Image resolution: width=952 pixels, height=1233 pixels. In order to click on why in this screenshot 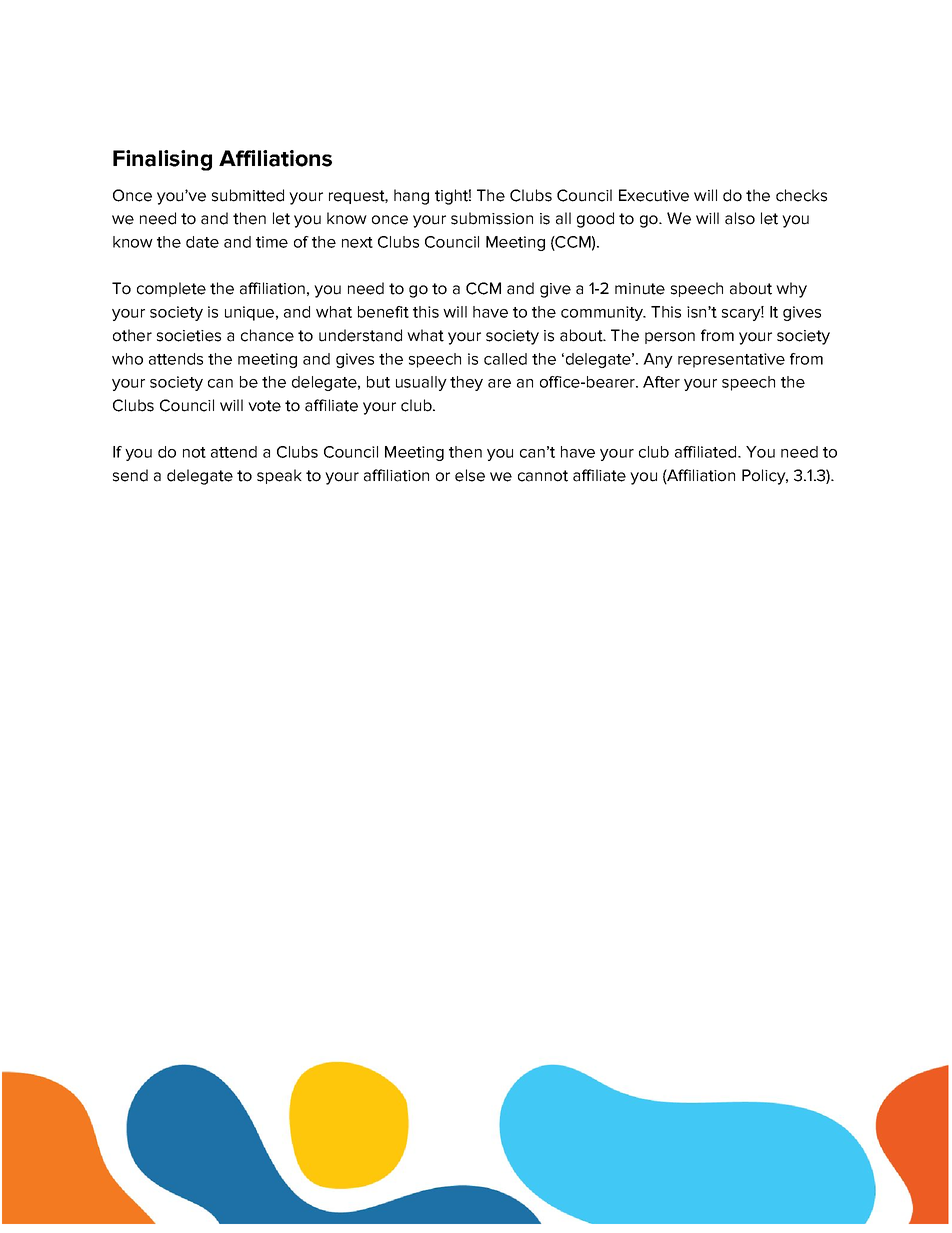, I will do `click(791, 290)`.
